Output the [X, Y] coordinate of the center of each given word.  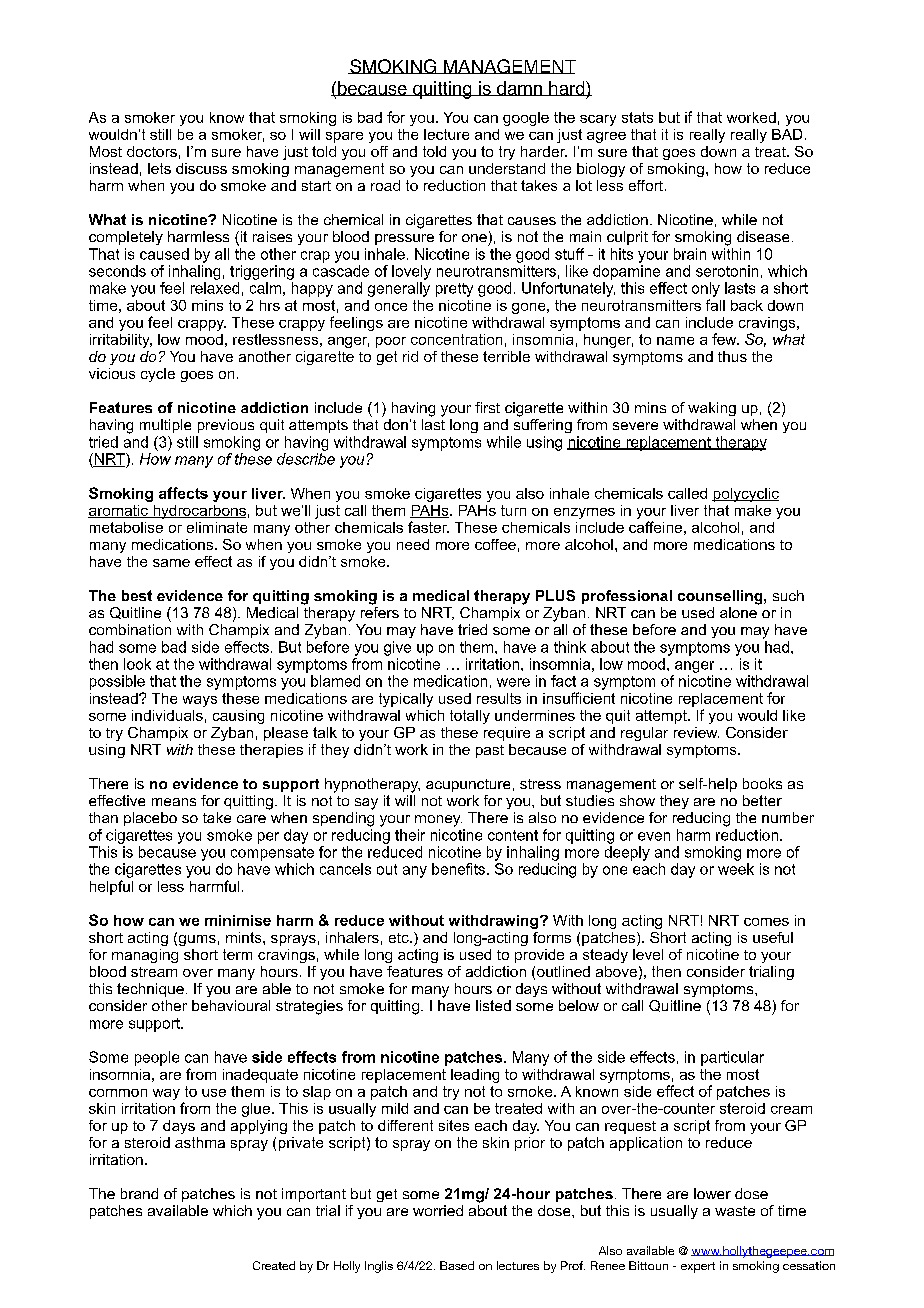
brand [139, 1193]
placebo [150, 819]
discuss [201, 168]
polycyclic [745, 495]
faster [428, 527]
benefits [460, 869]
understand [507, 168]
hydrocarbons [198, 512]
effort [647, 185]
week [736, 869]
